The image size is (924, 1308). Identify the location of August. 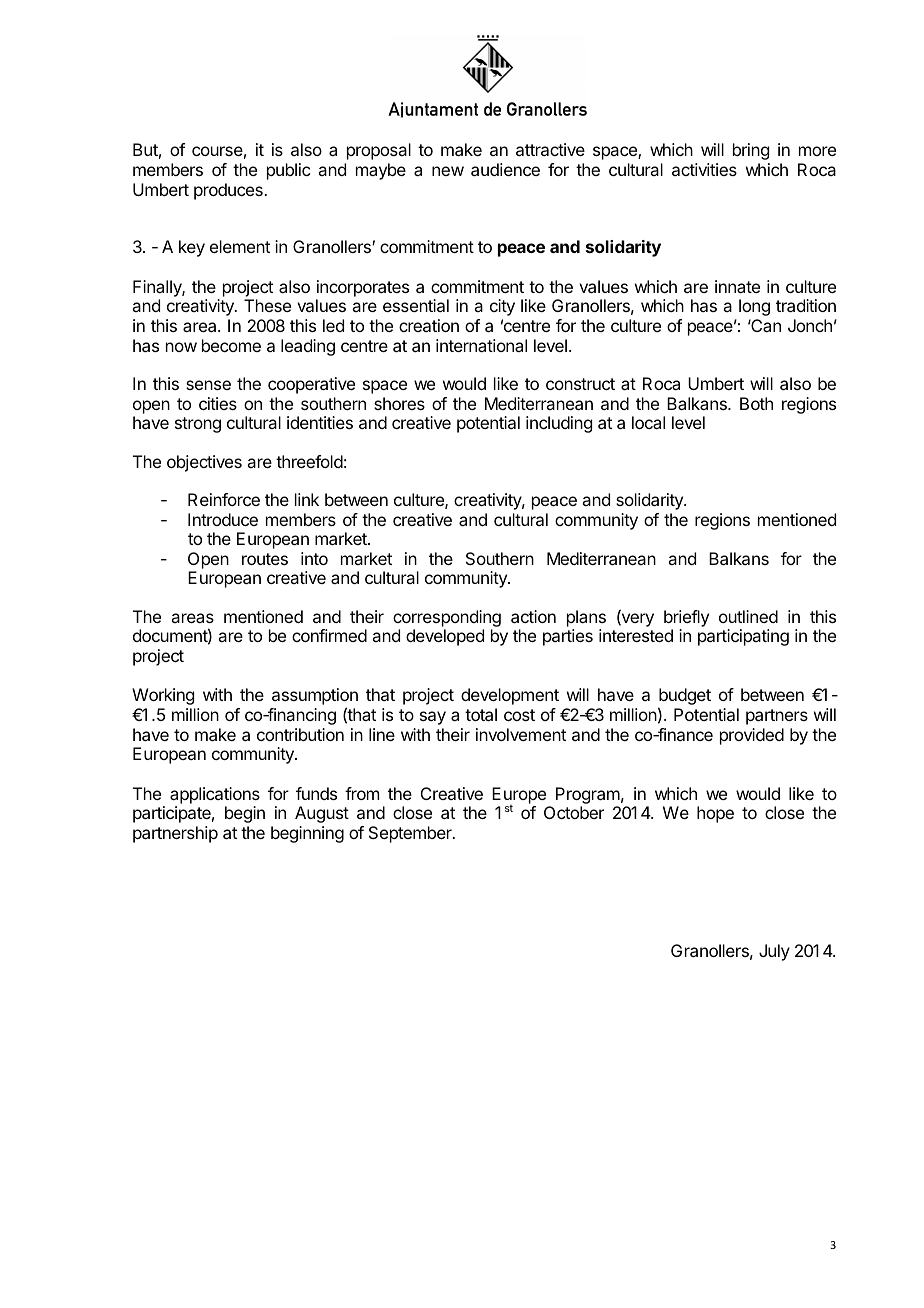
(322, 814).
